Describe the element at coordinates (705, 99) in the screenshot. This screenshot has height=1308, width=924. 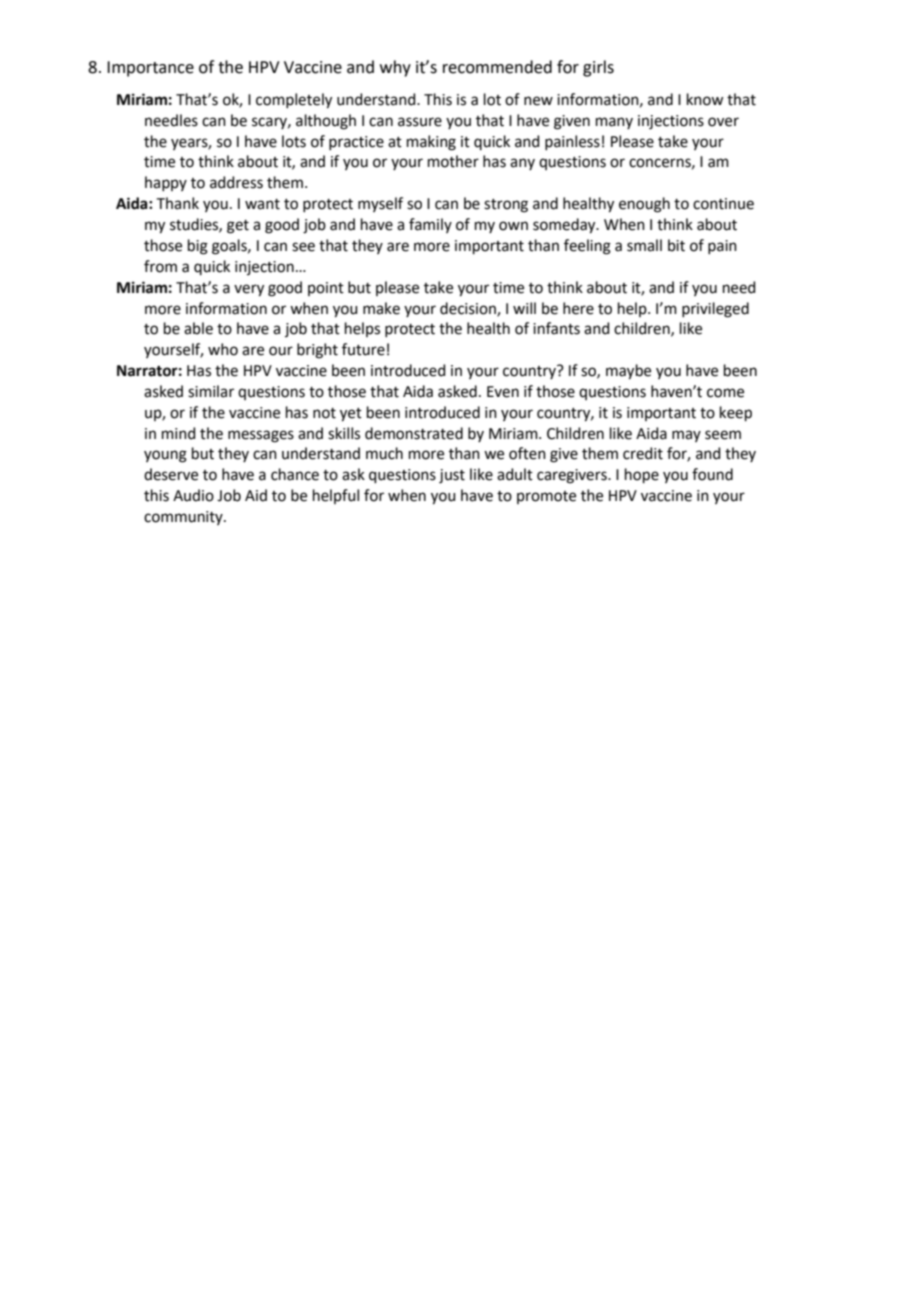
I see `know` at that location.
